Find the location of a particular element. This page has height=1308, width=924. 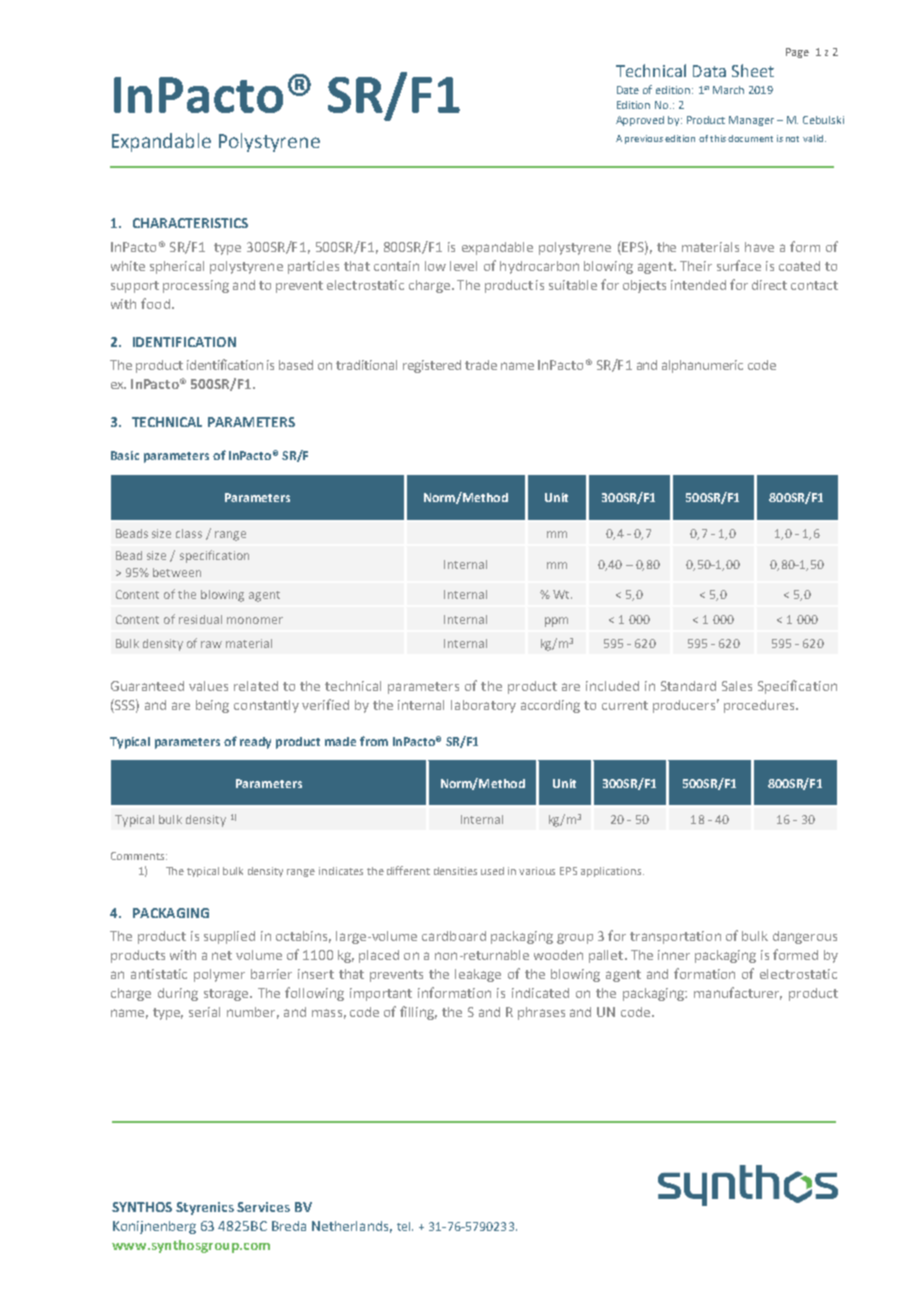

March is located at coordinates (728, 90).
